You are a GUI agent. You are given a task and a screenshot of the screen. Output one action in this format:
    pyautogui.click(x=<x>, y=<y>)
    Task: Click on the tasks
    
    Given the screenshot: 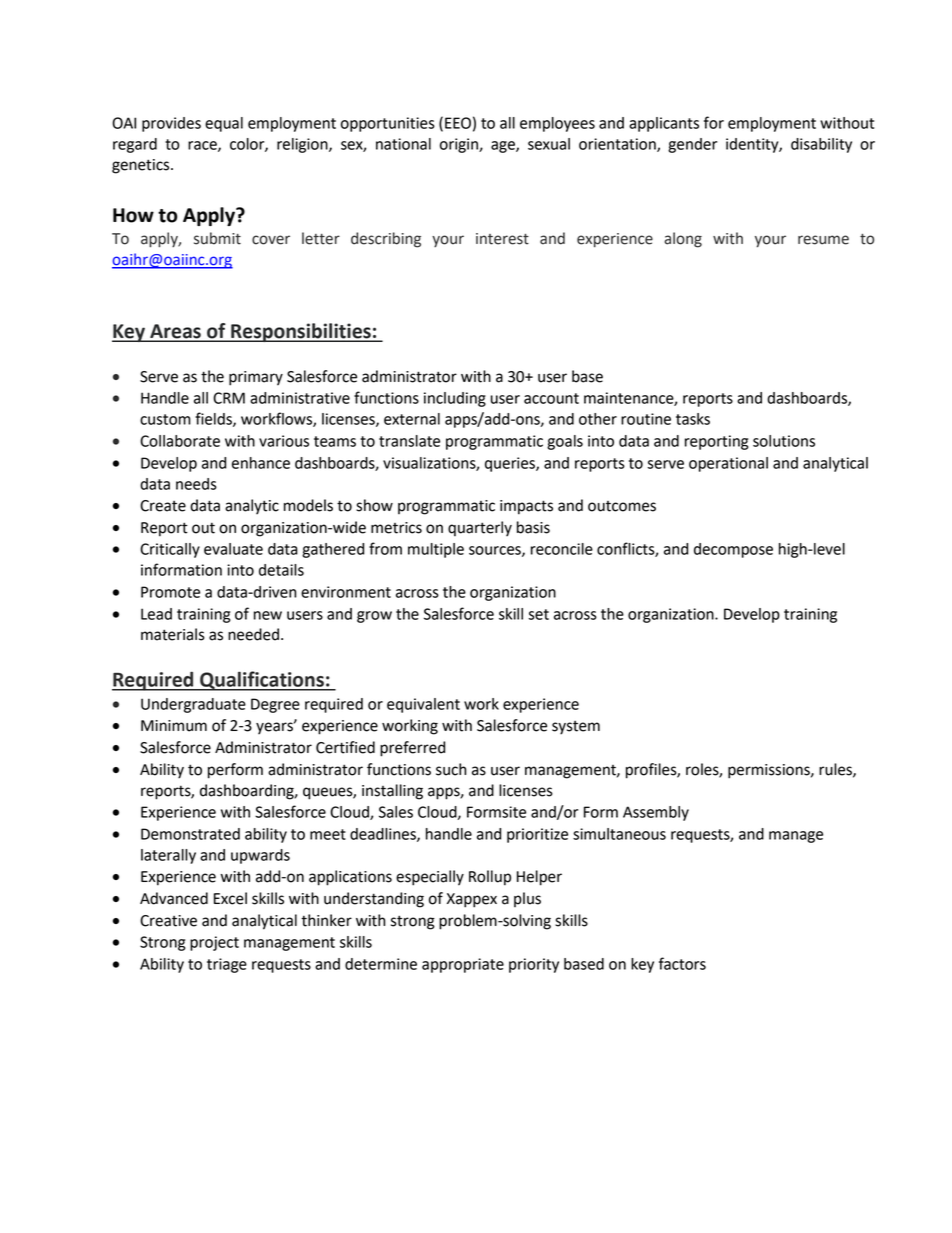 What is the action you would take?
    pyautogui.click(x=693, y=419)
